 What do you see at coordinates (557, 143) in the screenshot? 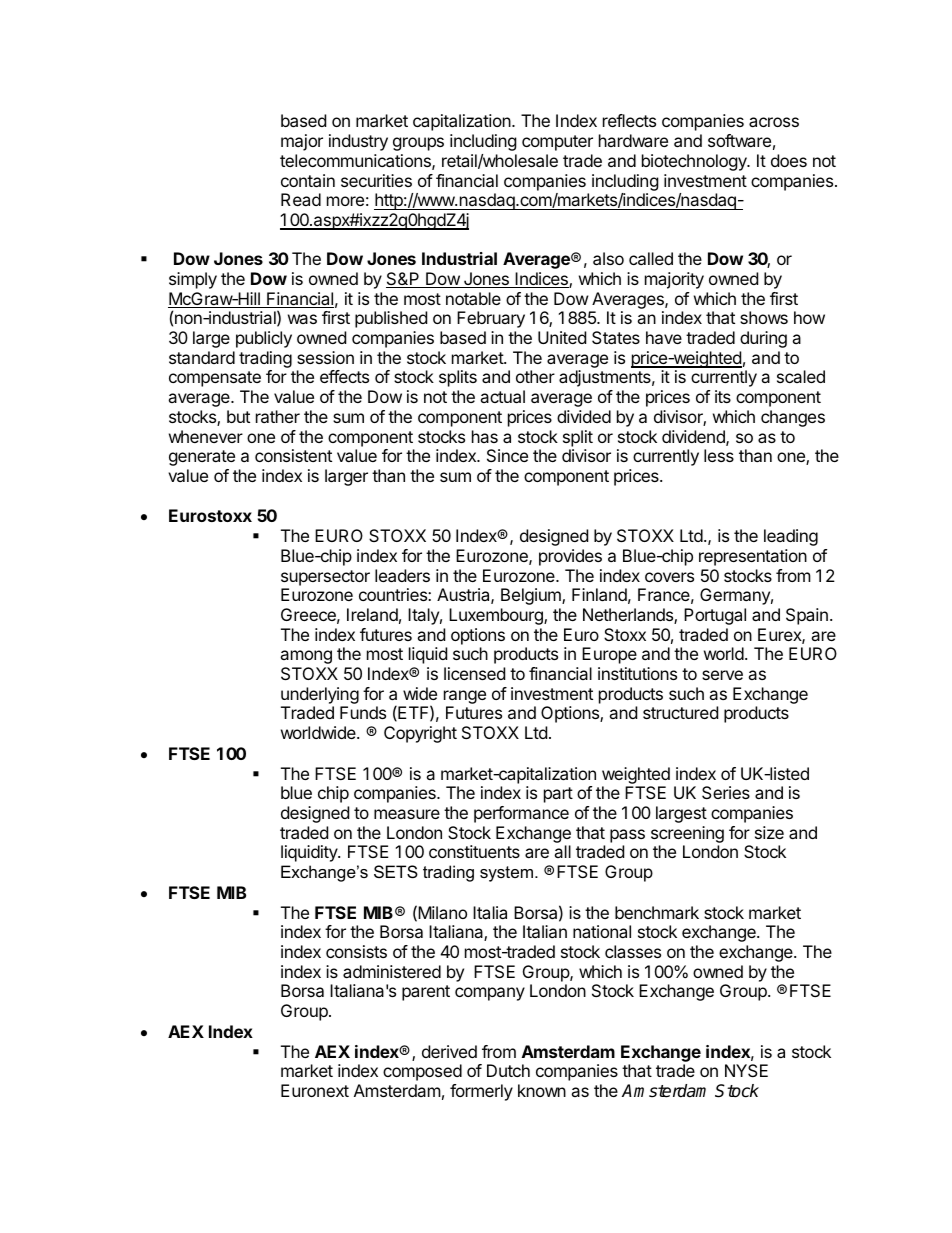
I see `computer` at bounding box center [557, 143].
